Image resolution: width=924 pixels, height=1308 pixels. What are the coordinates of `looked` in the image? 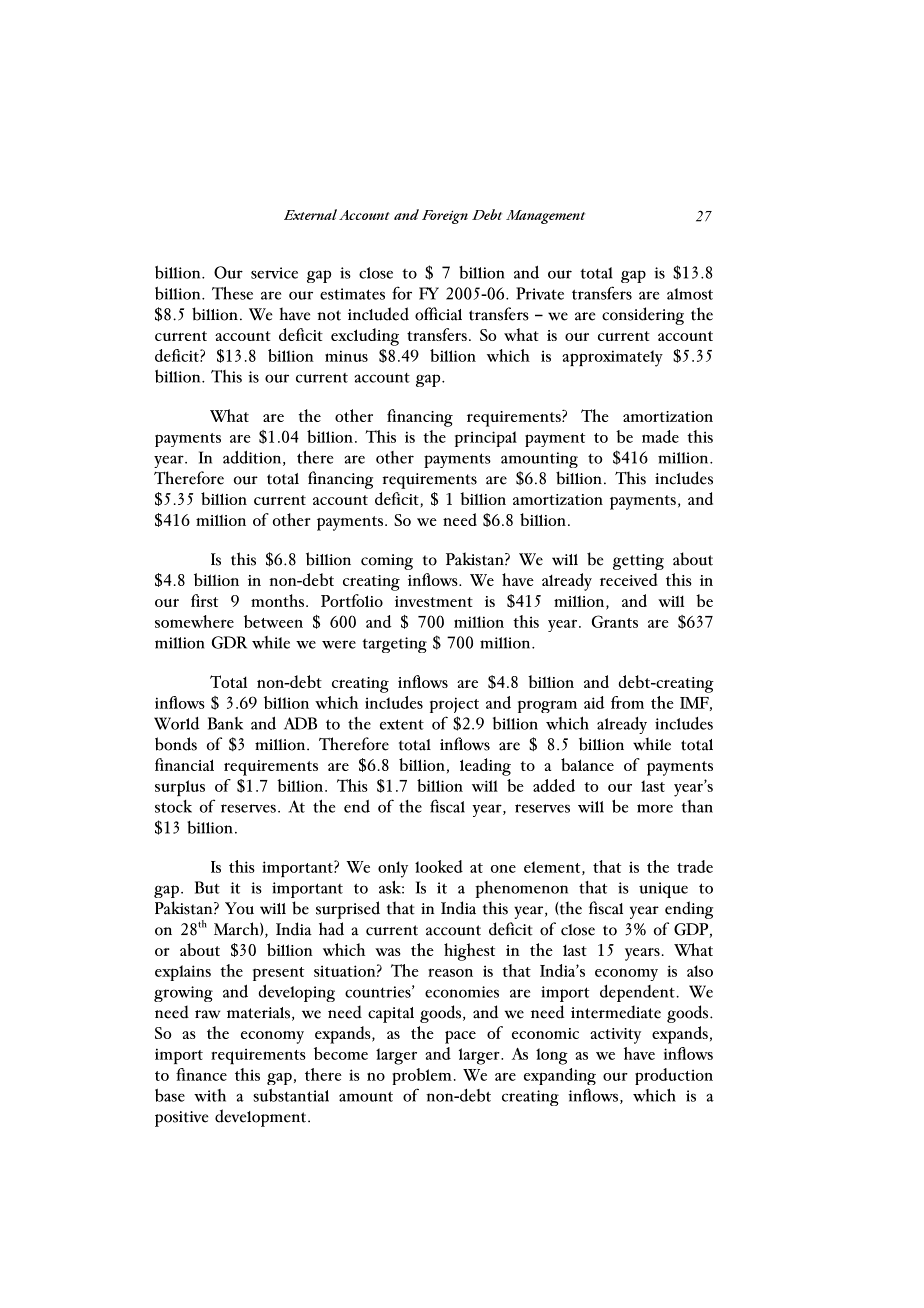 It's located at (439, 866).
